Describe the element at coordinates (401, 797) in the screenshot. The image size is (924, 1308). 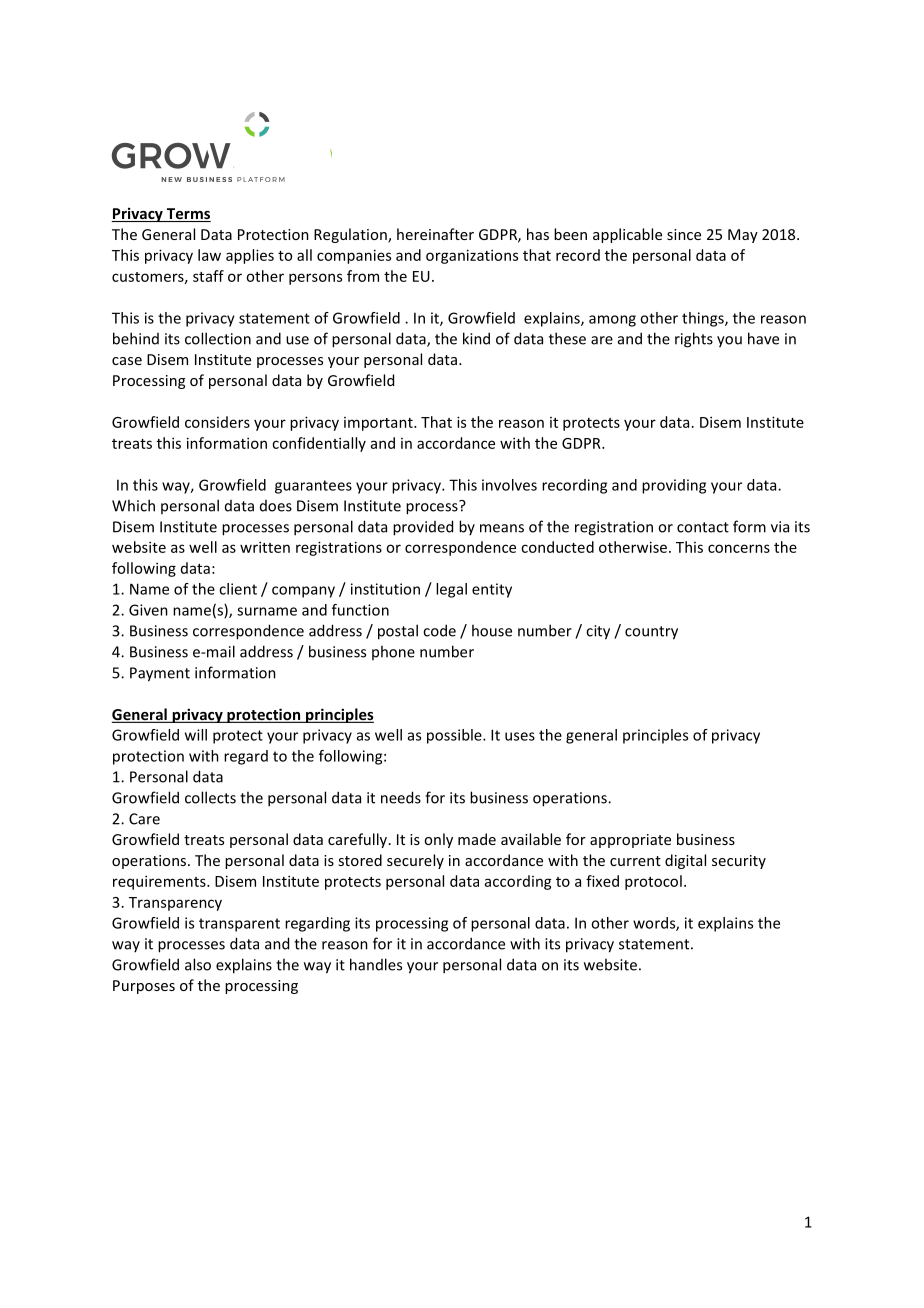
I see `needs` at that location.
